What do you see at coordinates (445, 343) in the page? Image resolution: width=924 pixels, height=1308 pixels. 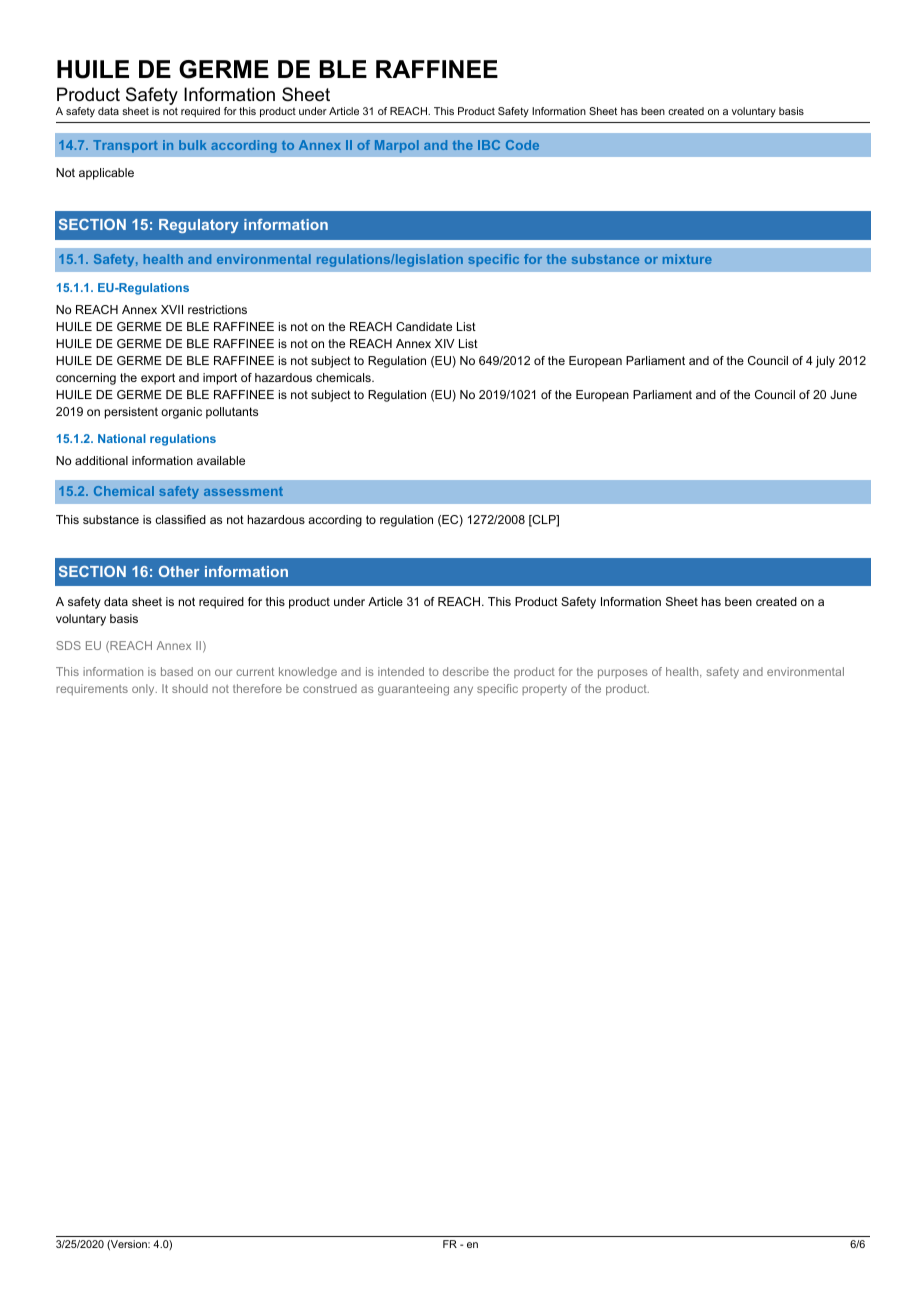 I see `XIV` at bounding box center [445, 343].
